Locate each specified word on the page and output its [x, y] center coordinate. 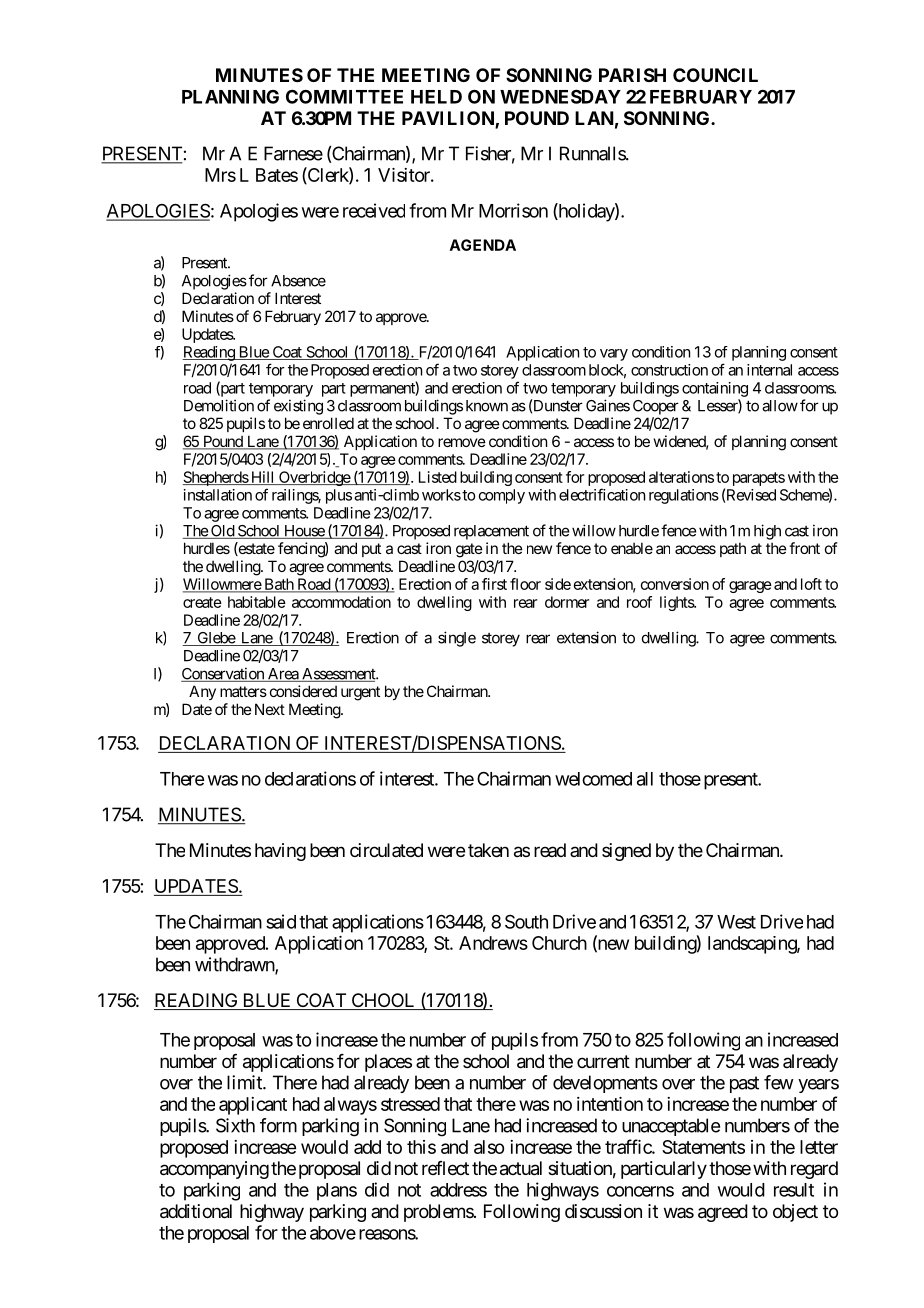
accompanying [214, 1170]
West [736, 922]
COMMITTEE [344, 96]
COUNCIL [715, 75]
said [281, 921]
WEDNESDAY [560, 96]
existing [298, 407]
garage [750, 587]
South [526, 922]
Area [283, 675]
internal [769, 370]
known [487, 406]
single [457, 639]
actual [521, 1168]
